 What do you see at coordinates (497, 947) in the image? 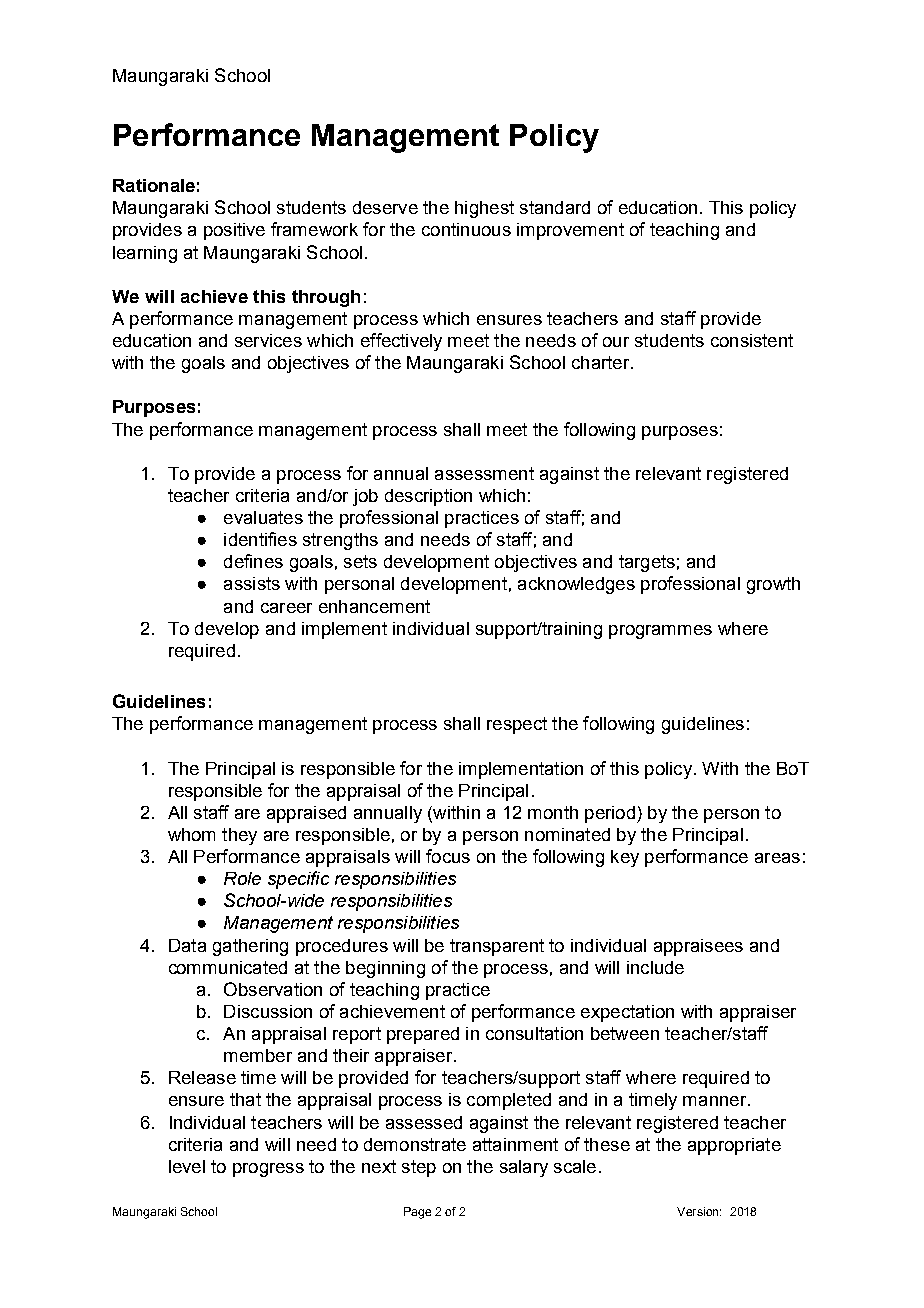
I see `transparent` at bounding box center [497, 947].
